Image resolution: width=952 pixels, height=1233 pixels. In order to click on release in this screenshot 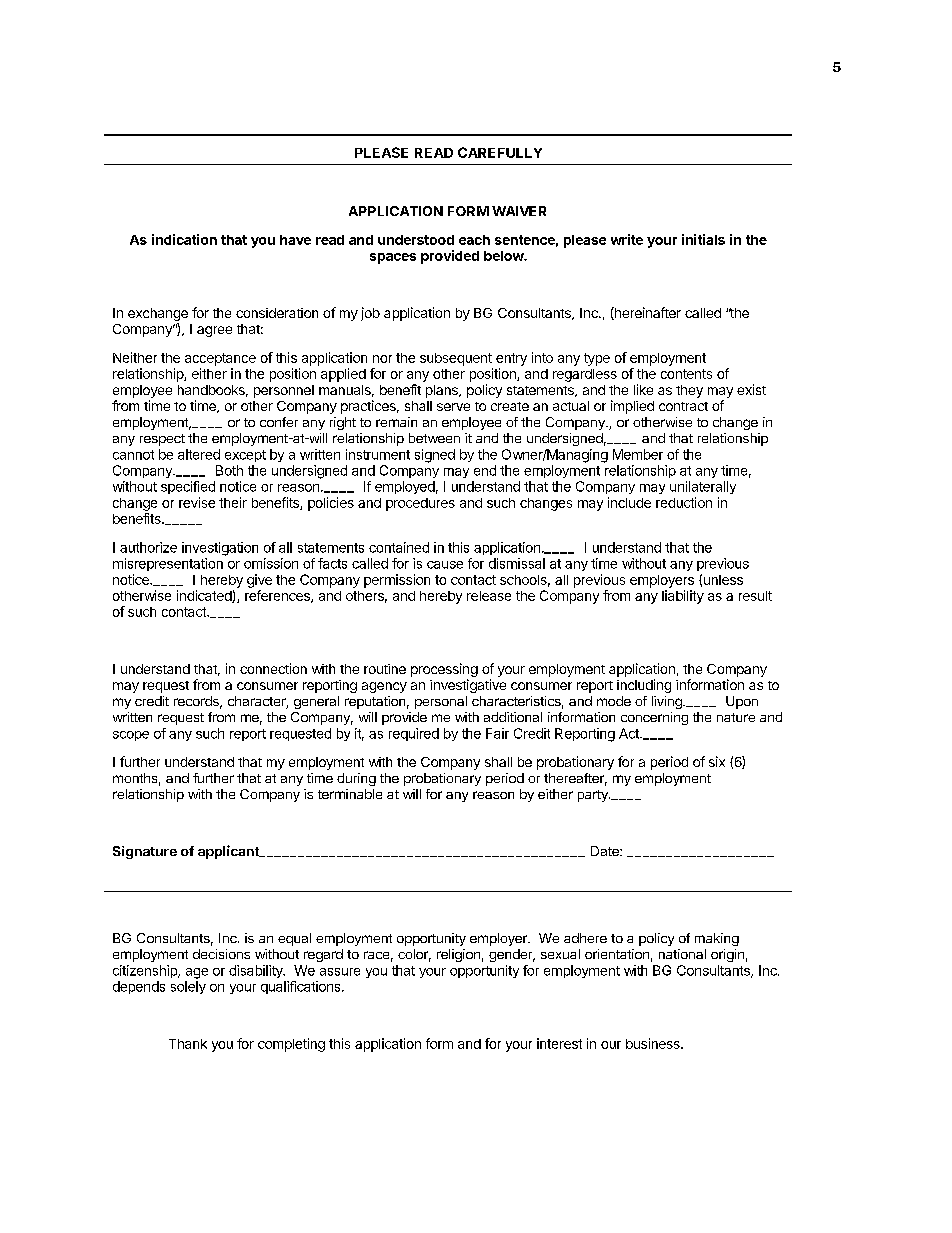, I will do `click(489, 596)`.
